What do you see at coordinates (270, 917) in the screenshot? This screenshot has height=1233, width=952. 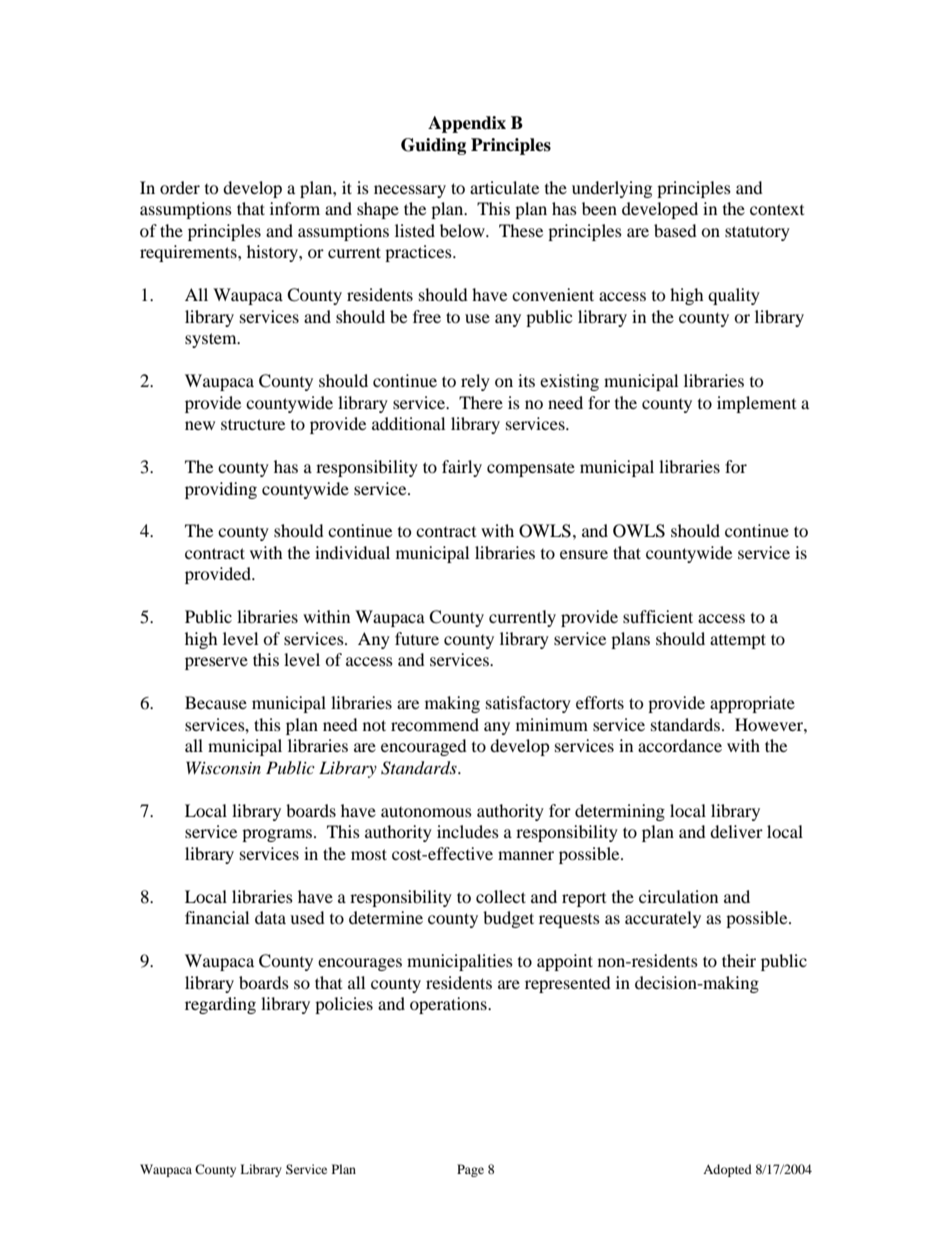 I see `data` at bounding box center [270, 917].
